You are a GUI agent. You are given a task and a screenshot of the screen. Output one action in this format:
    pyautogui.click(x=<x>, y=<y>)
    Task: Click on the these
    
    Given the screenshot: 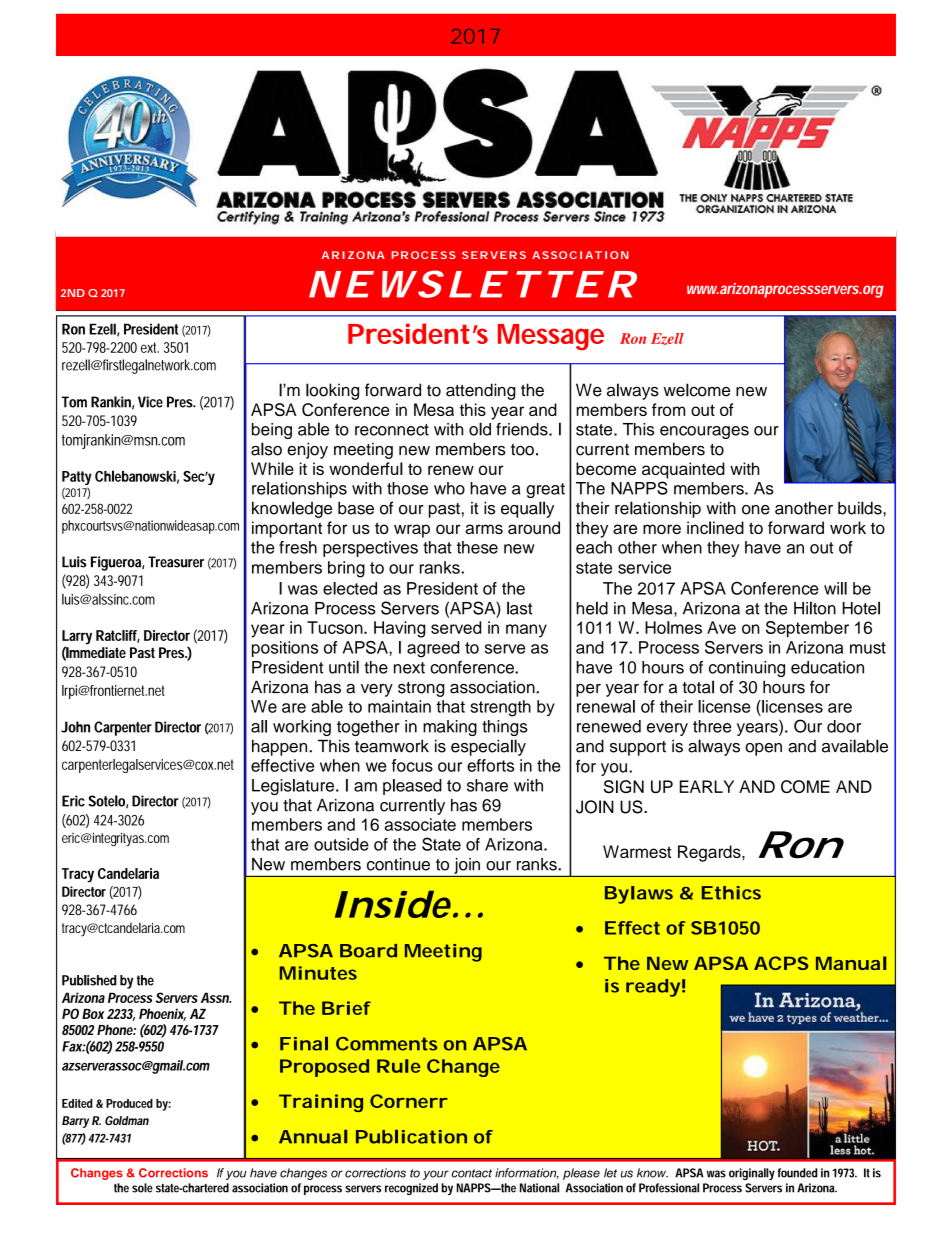 What is the action you would take?
    pyautogui.click(x=477, y=547)
